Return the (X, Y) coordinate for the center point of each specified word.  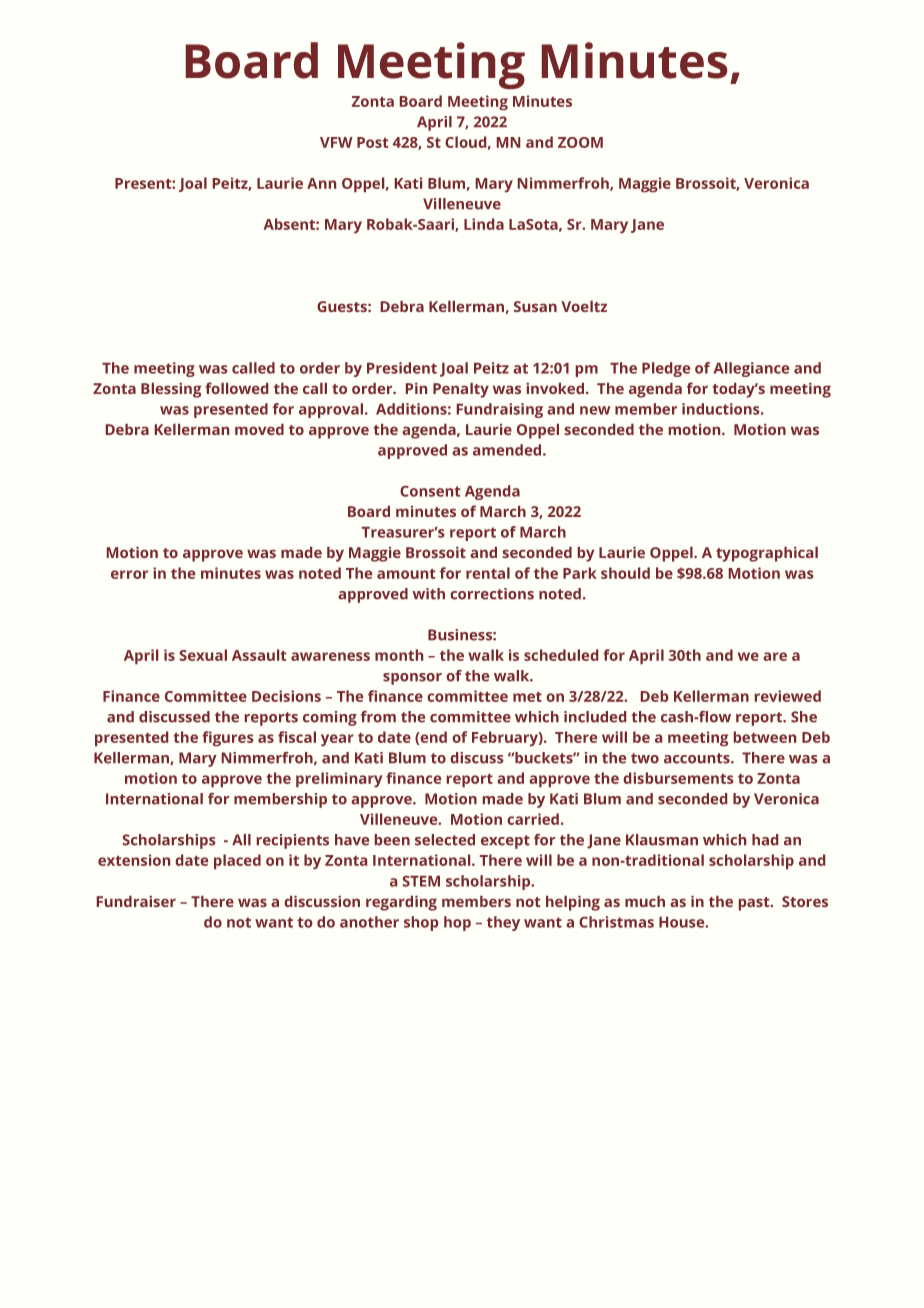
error (129, 574)
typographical (767, 554)
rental (488, 573)
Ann (321, 183)
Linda (484, 224)
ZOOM (580, 142)
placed (237, 861)
